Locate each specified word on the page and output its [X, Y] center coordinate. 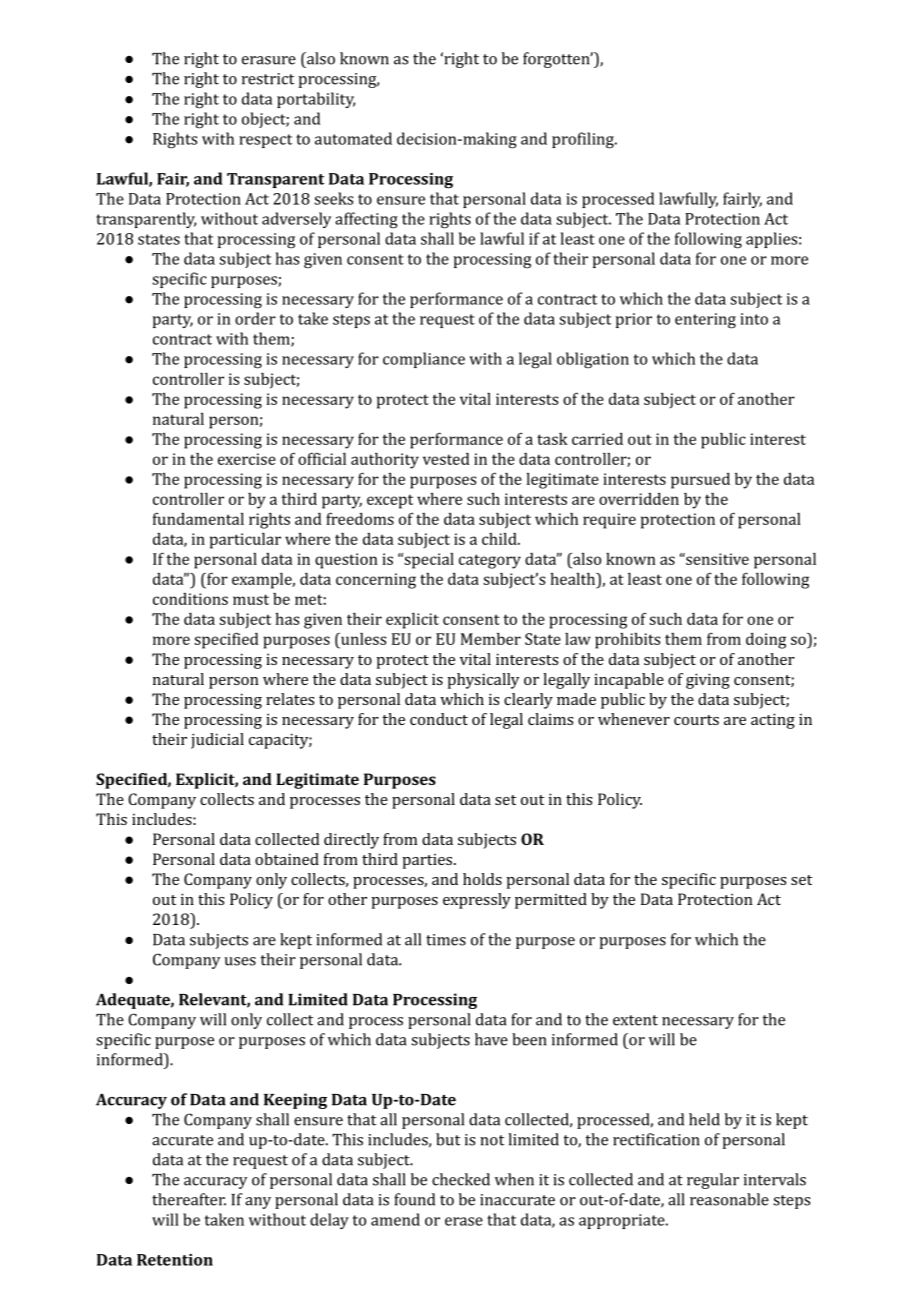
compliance [424, 360]
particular [245, 541]
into [754, 319]
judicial [217, 741]
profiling [584, 140]
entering [705, 321]
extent [635, 1020]
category [490, 561]
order [255, 318]
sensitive [716, 559]
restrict [268, 79]
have [491, 1039]
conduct [439, 719]
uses [240, 961]
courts [696, 720]
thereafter [189, 1199]
